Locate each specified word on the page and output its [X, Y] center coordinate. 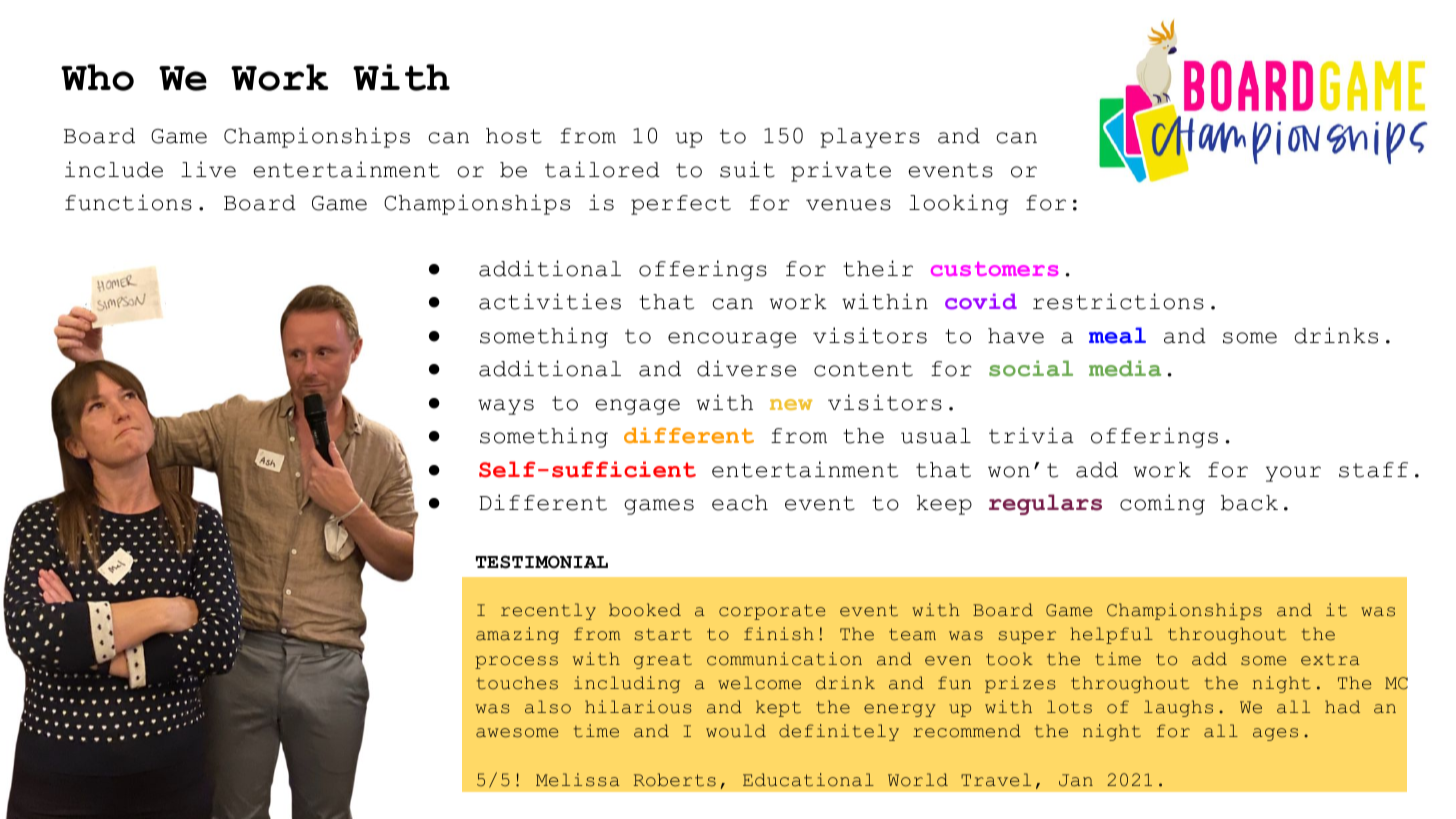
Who [97, 77]
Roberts [675, 780]
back [1249, 503]
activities [550, 301]
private [841, 171]
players [870, 138]
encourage [732, 340]
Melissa [578, 780]
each [740, 503]
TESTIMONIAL [542, 562]
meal [1117, 335]
